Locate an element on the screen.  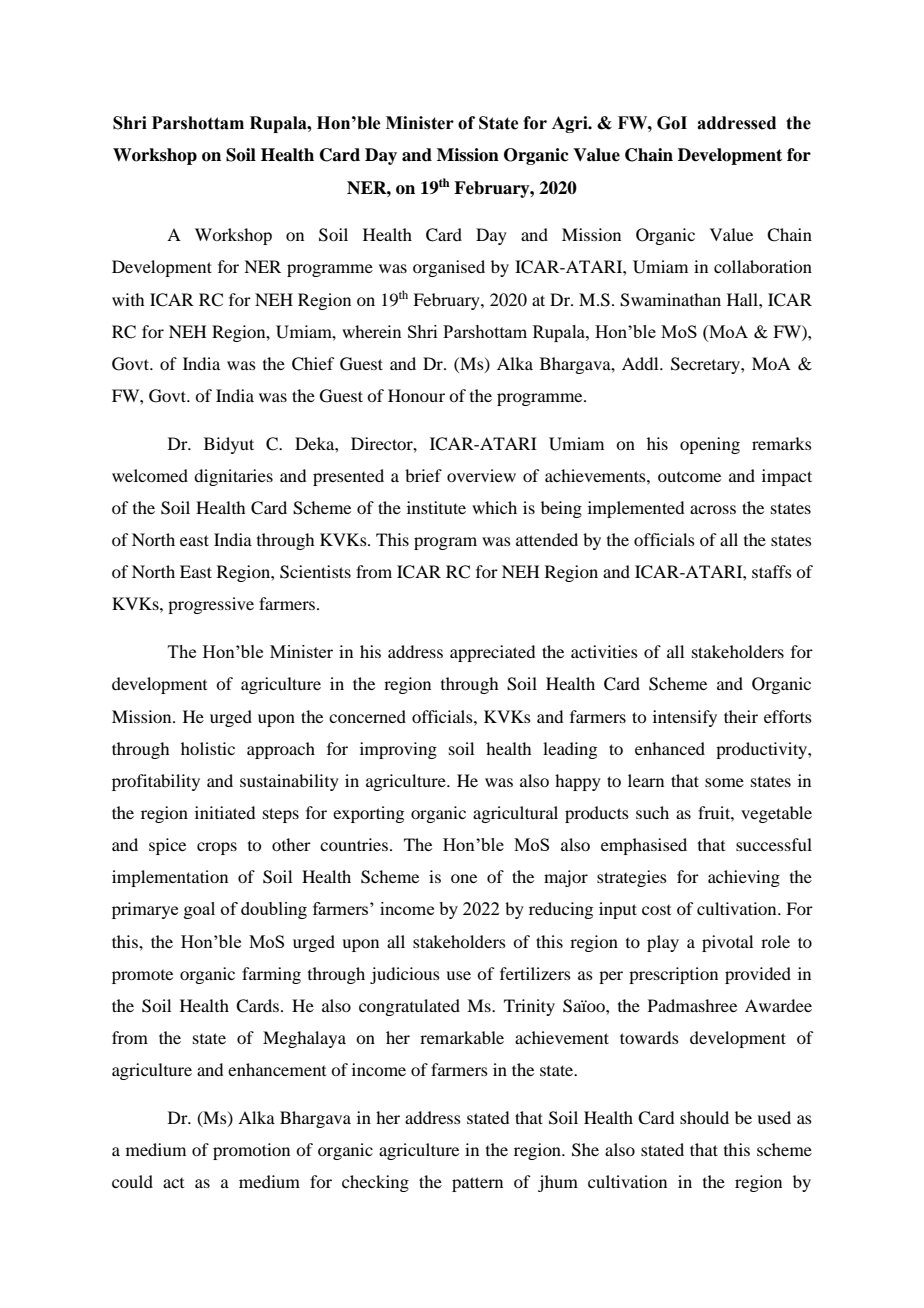
holistic is located at coordinates (208, 748).
